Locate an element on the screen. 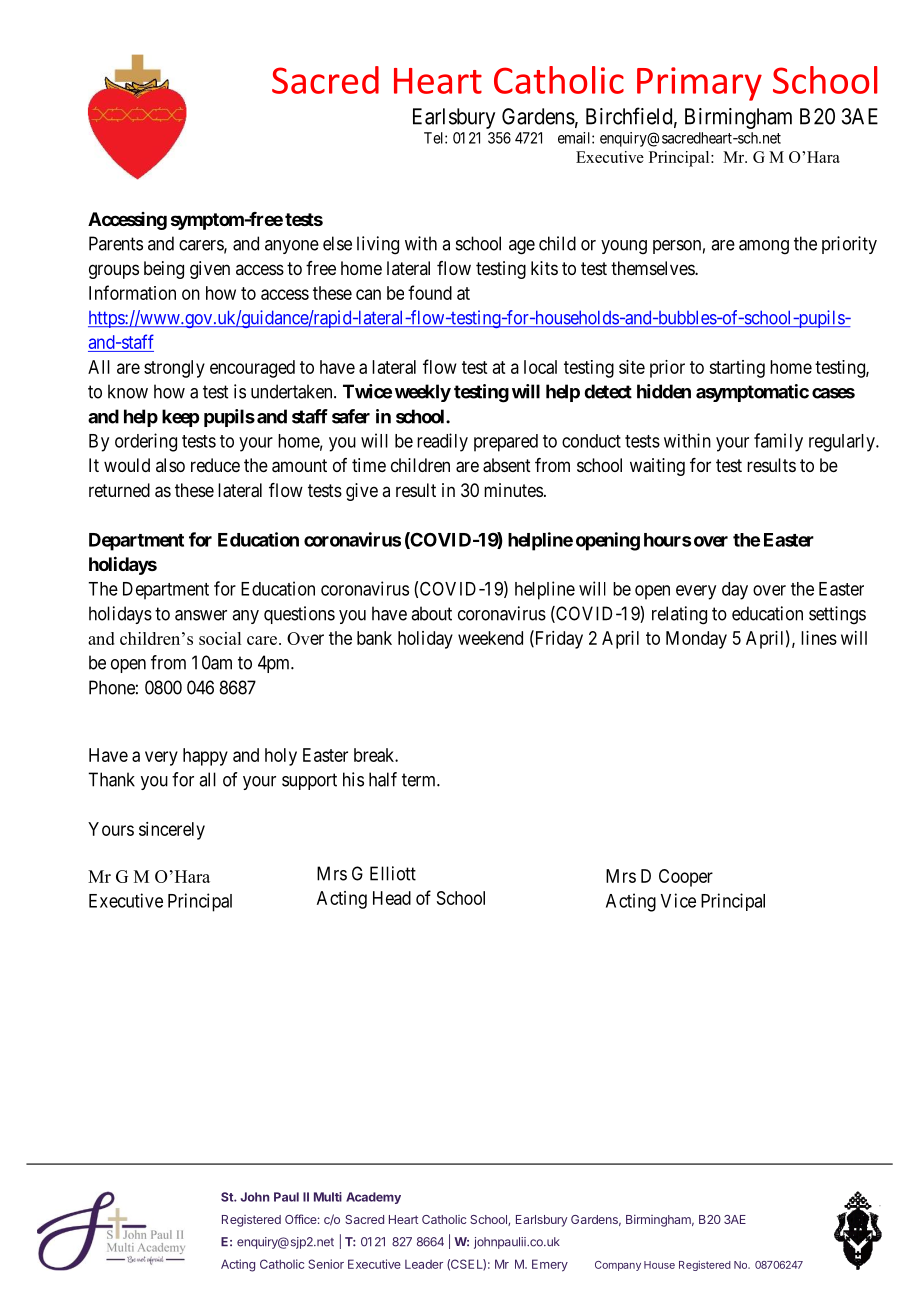 Image resolution: width=924 pixels, height=1308 pixels. Tel is located at coordinates (435, 138).
